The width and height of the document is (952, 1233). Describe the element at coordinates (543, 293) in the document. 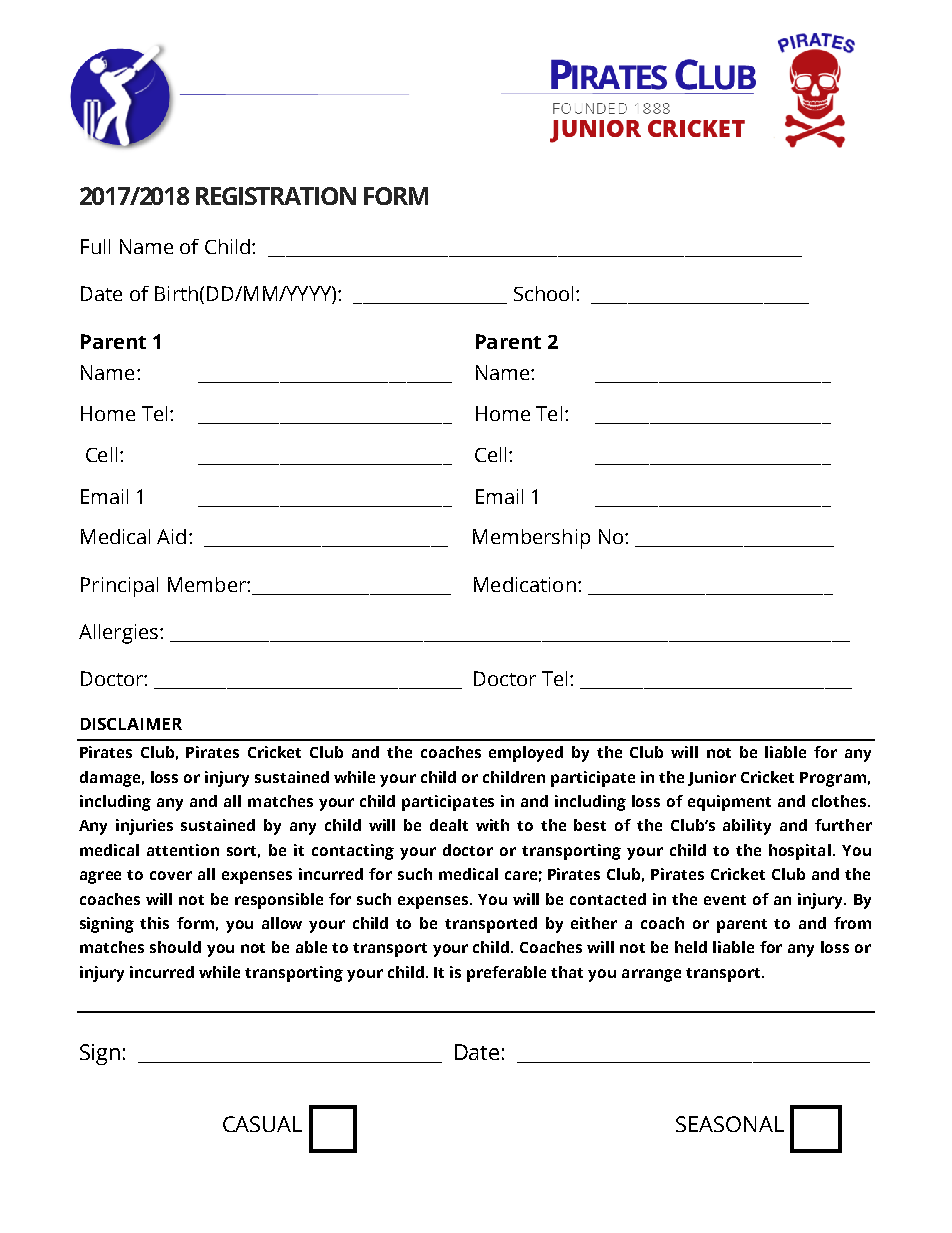

I see `School` at that location.
